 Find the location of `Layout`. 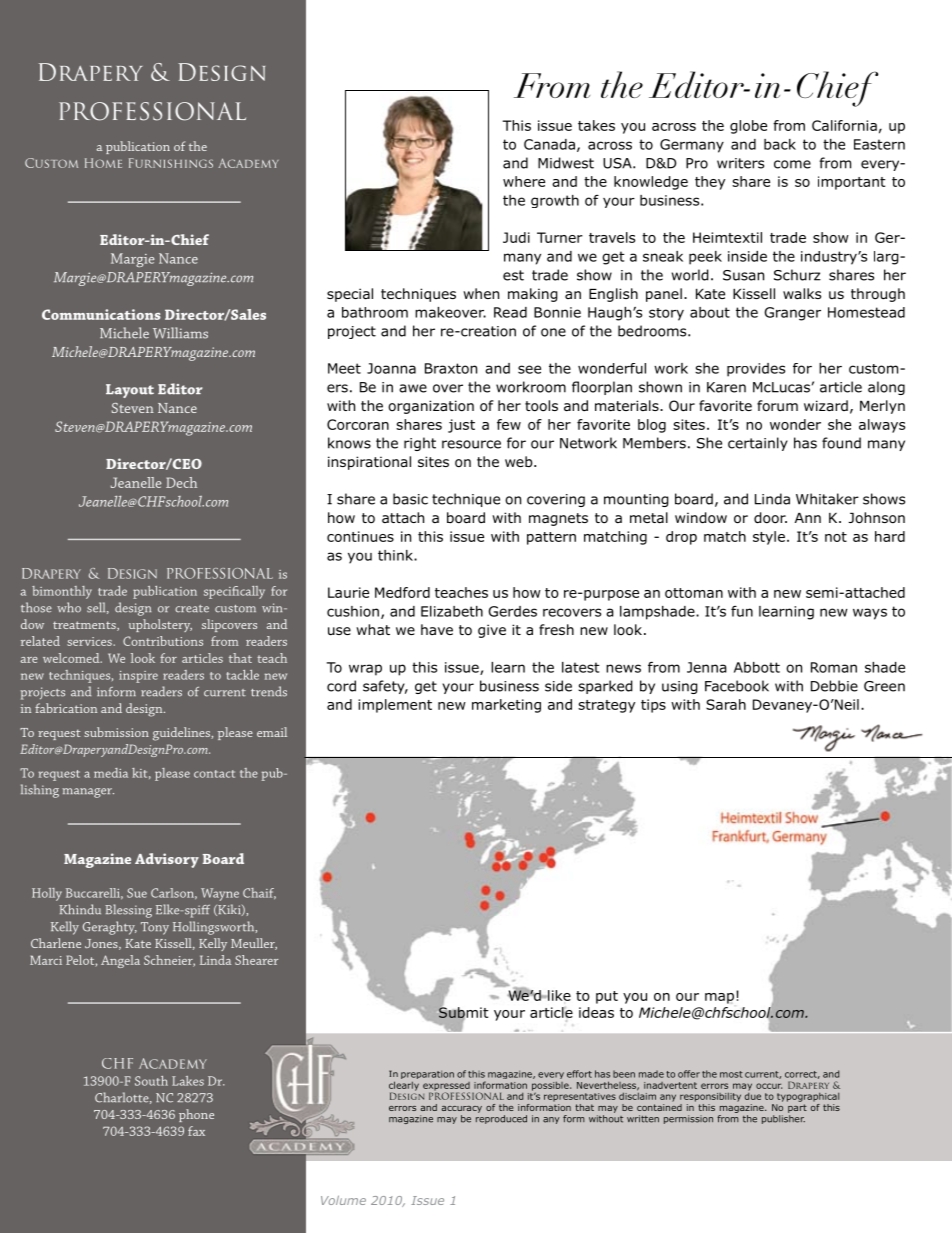

Layout is located at coordinates (130, 391).
